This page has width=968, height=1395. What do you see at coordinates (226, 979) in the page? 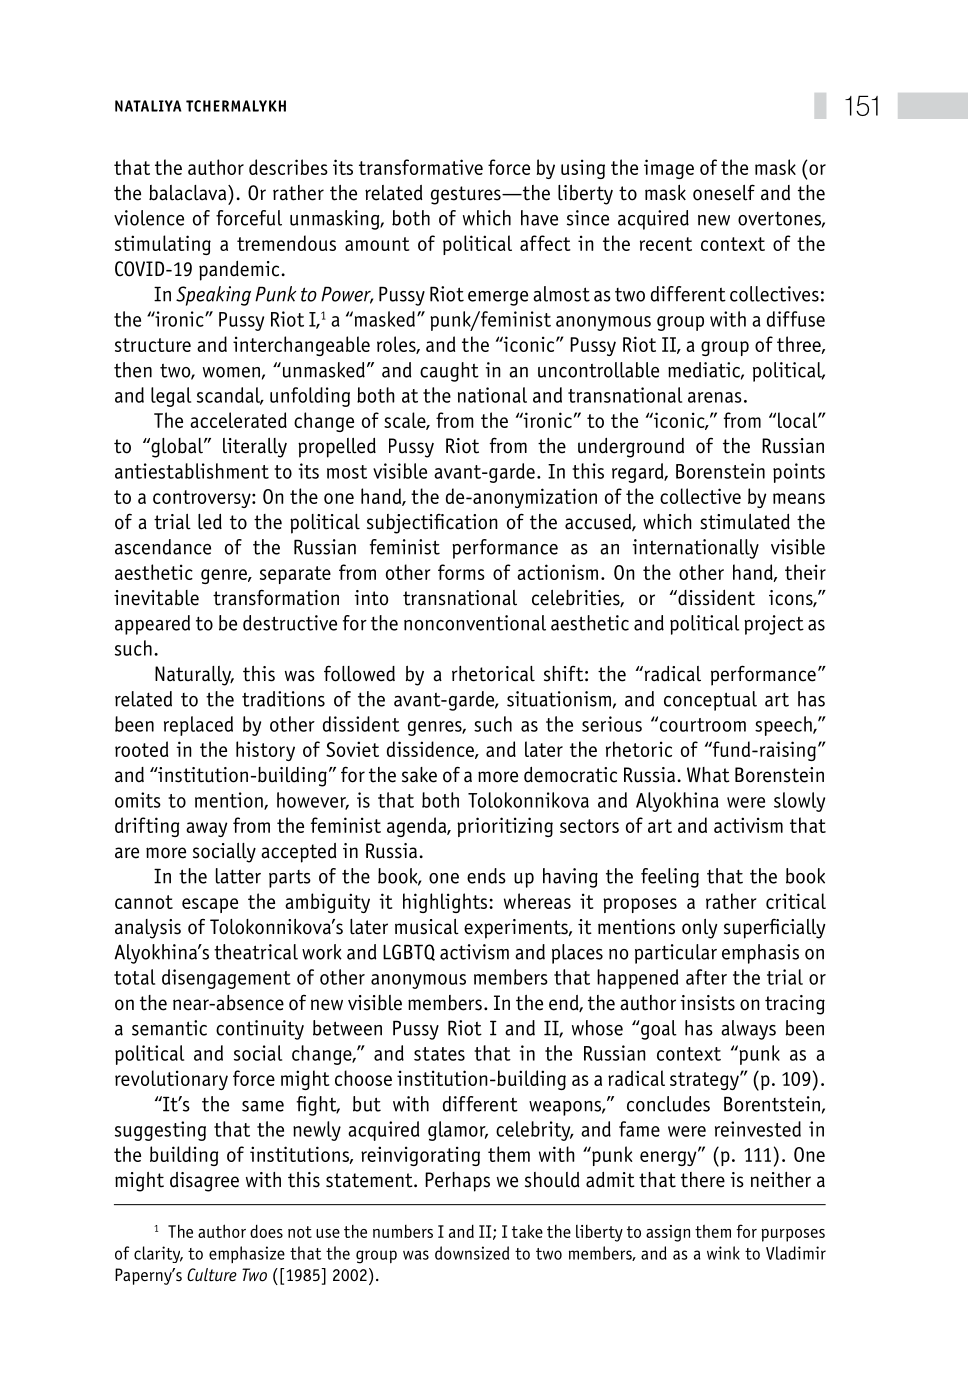
I see `disengagement` at bounding box center [226, 979].
